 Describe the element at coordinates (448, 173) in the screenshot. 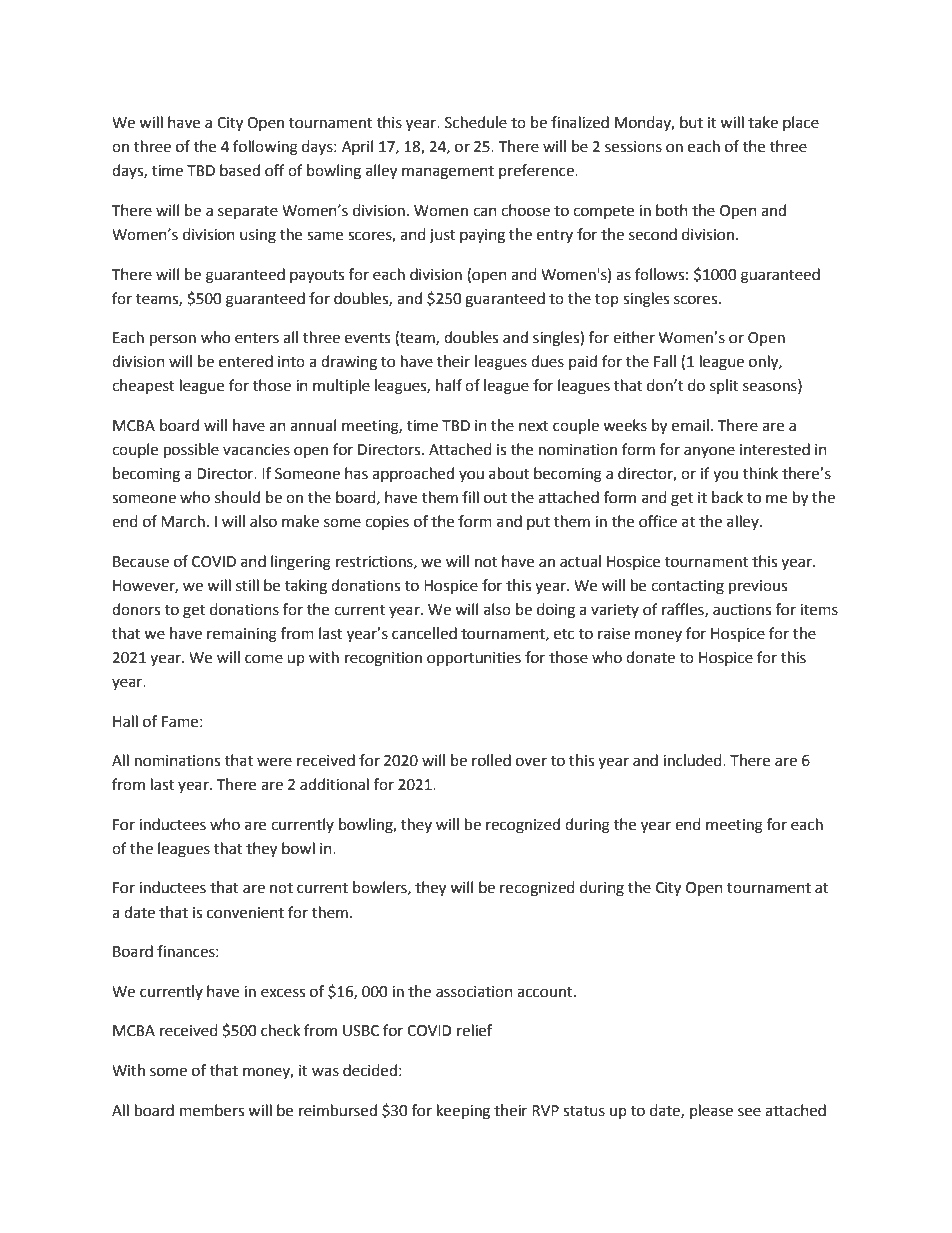

I see `management` at that location.
